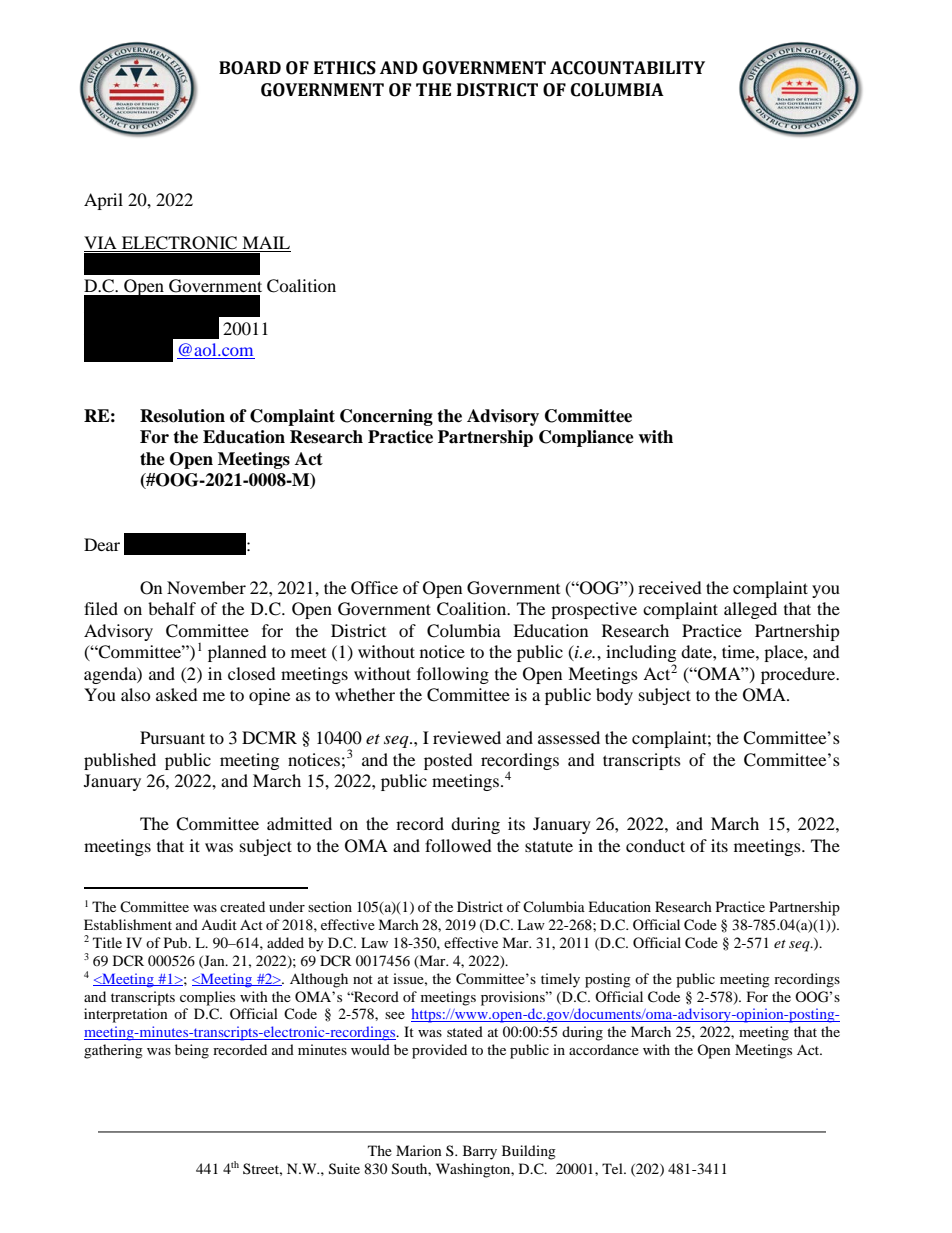  Describe the element at coordinates (586, 438) in the image. I see `Compliance` at that location.
